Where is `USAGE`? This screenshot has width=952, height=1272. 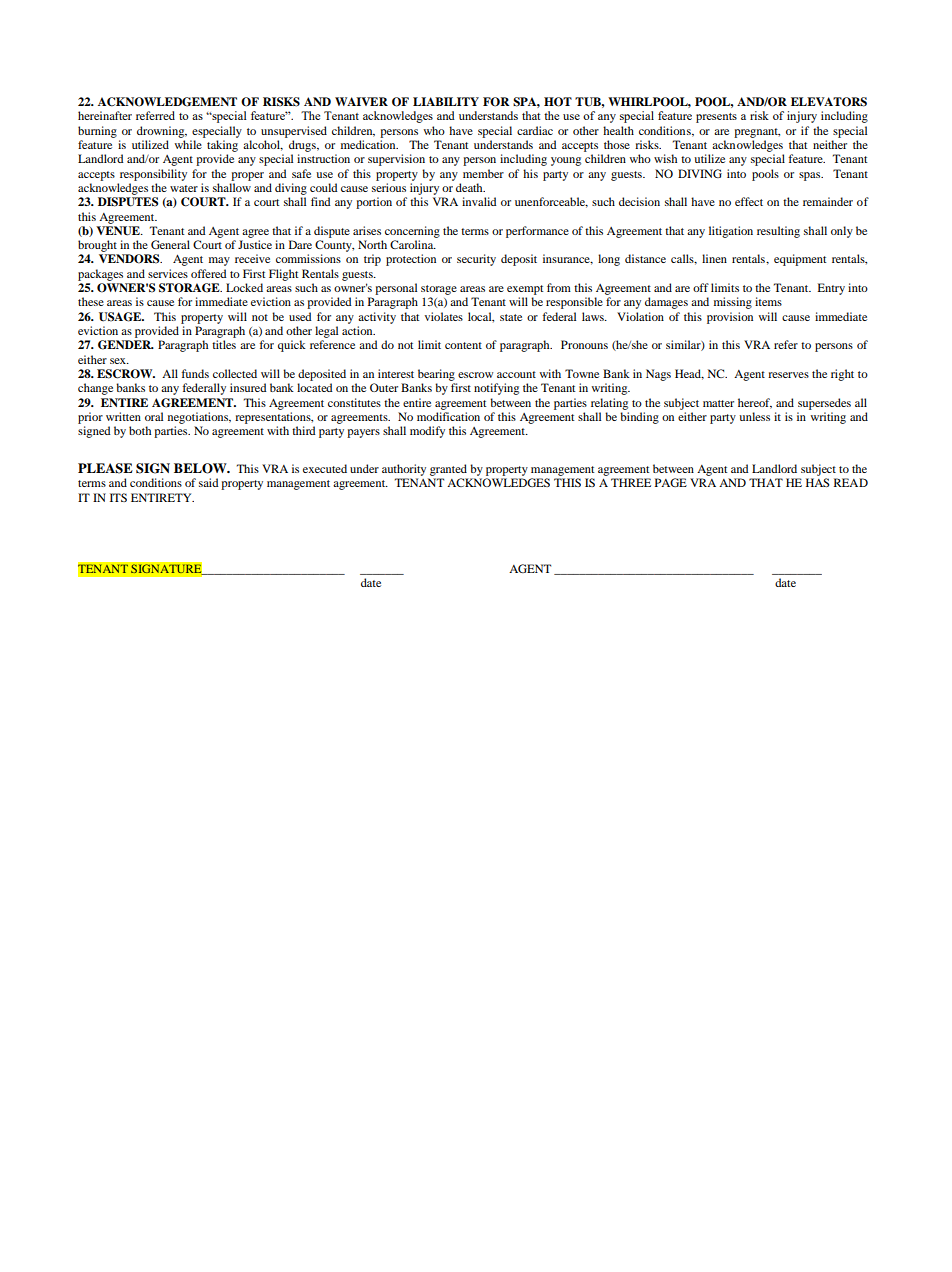
USAGE is located at coordinates (121, 317).
